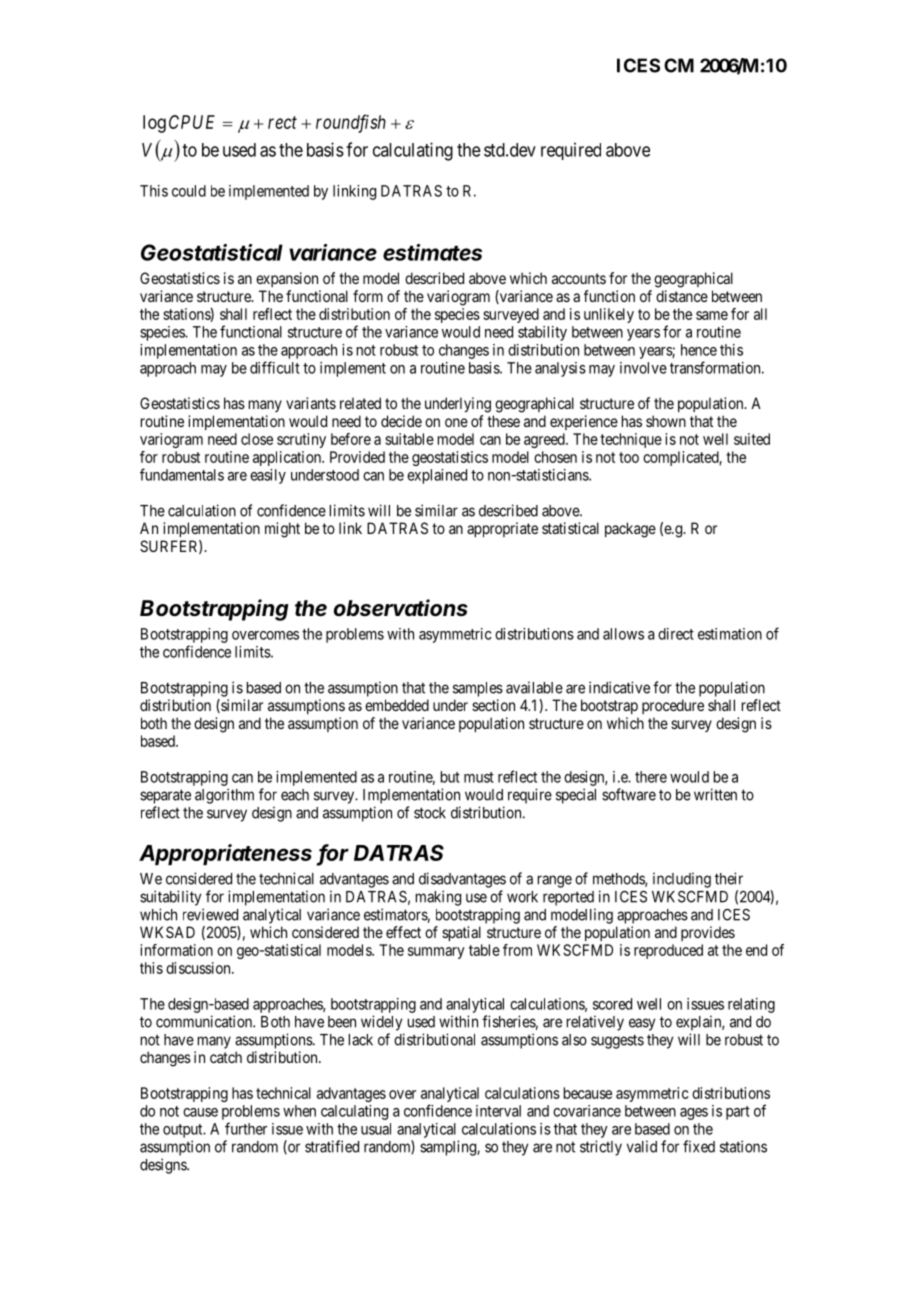 The height and width of the image is (1308, 924). What do you see at coordinates (282, 530) in the image?
I see `might` at bounding box center [282, 530].
